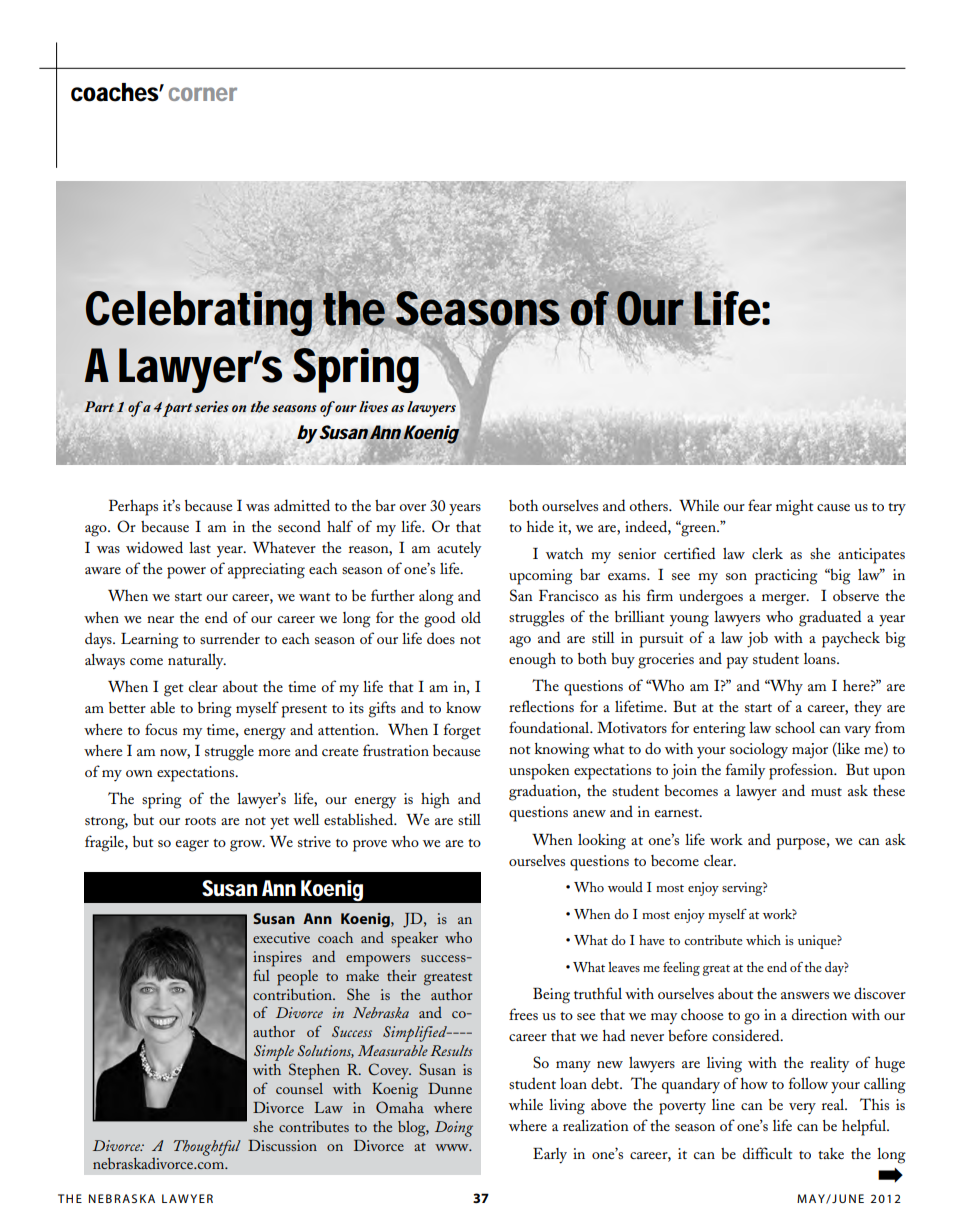 The height and width of the document is (1232, 962). What do you see at coordinates (414, 940) in the document?
I see `speaker` at bounding box center [414, 940].
